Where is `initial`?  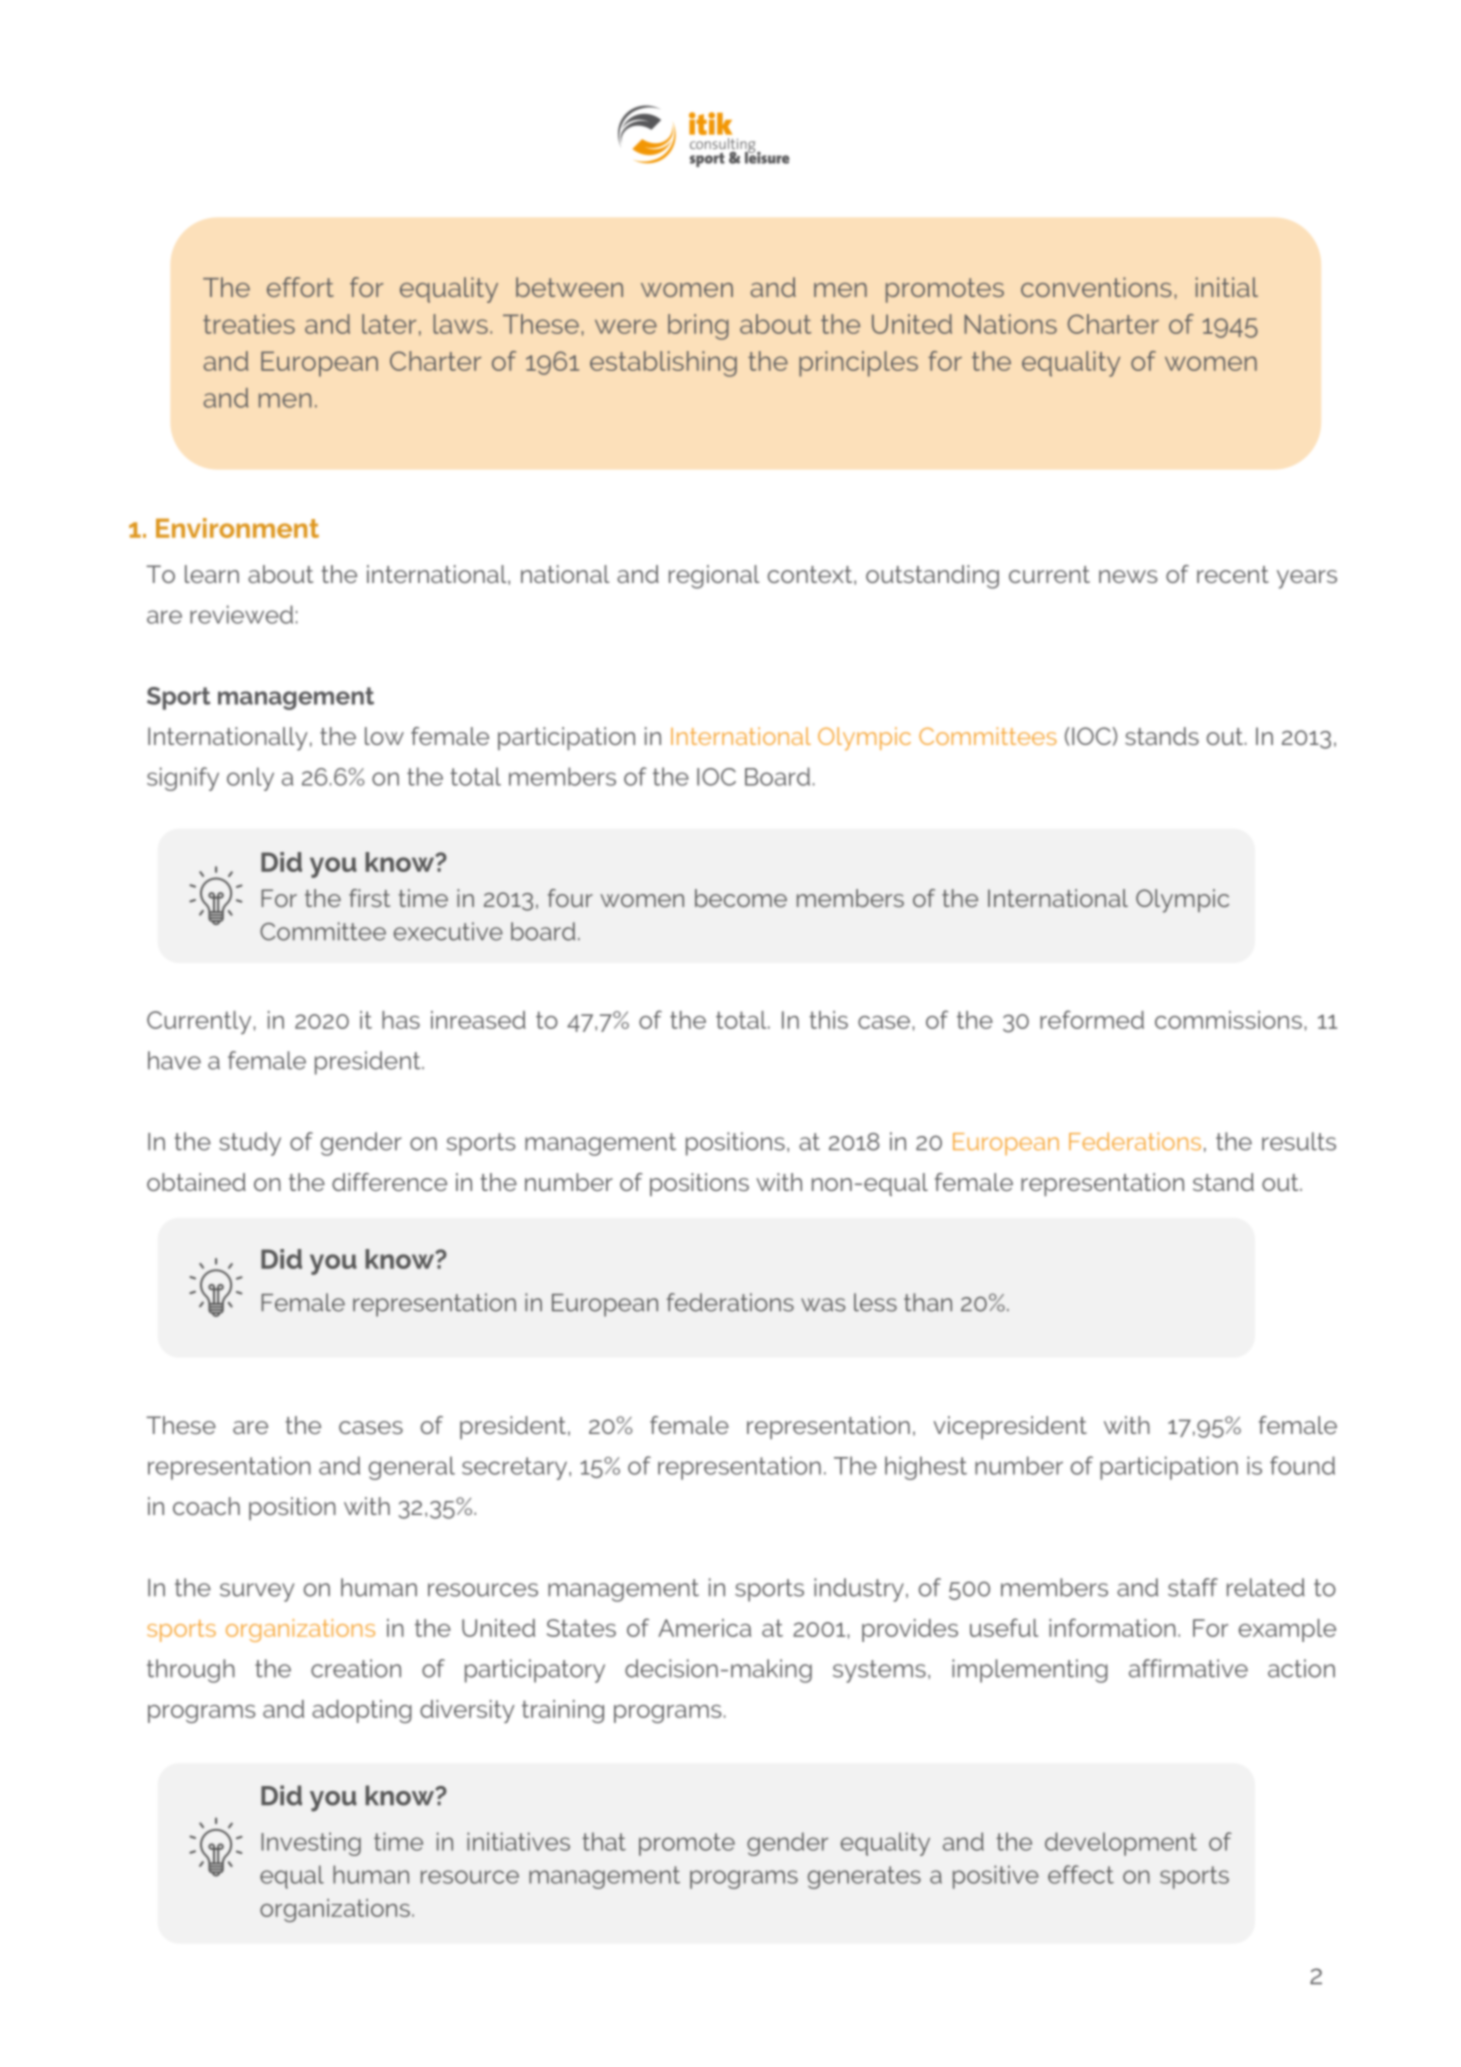
initial is located at coordinates (1227, 287).
